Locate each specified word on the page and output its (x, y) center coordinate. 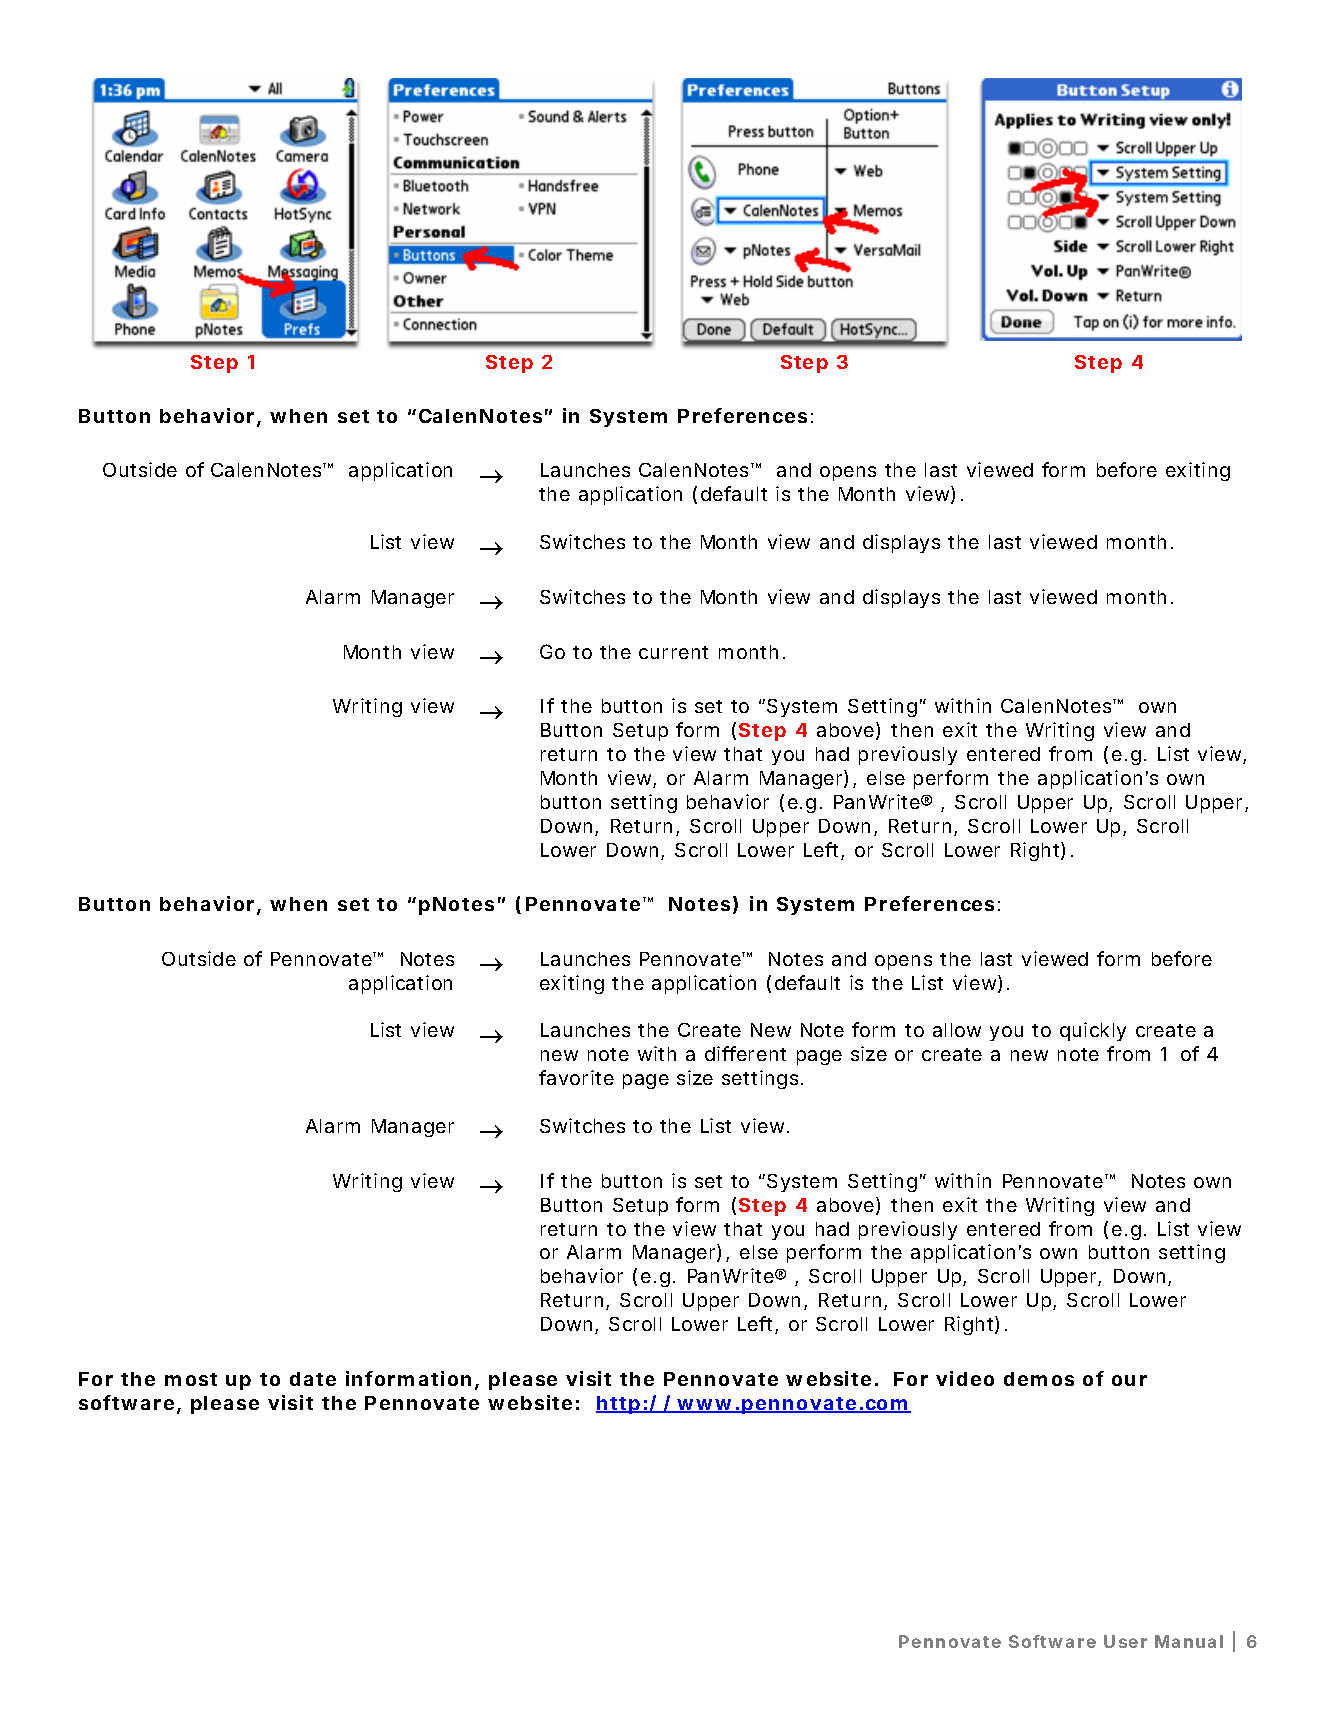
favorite (576, 1077)
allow (957, 1030)
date (313, 1379)
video (965, 1378)
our (1129, 1380)
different (745, 1053)
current (673, 652)
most (191, 1379)
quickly (1093, 1031)
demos (1039, 1379)
